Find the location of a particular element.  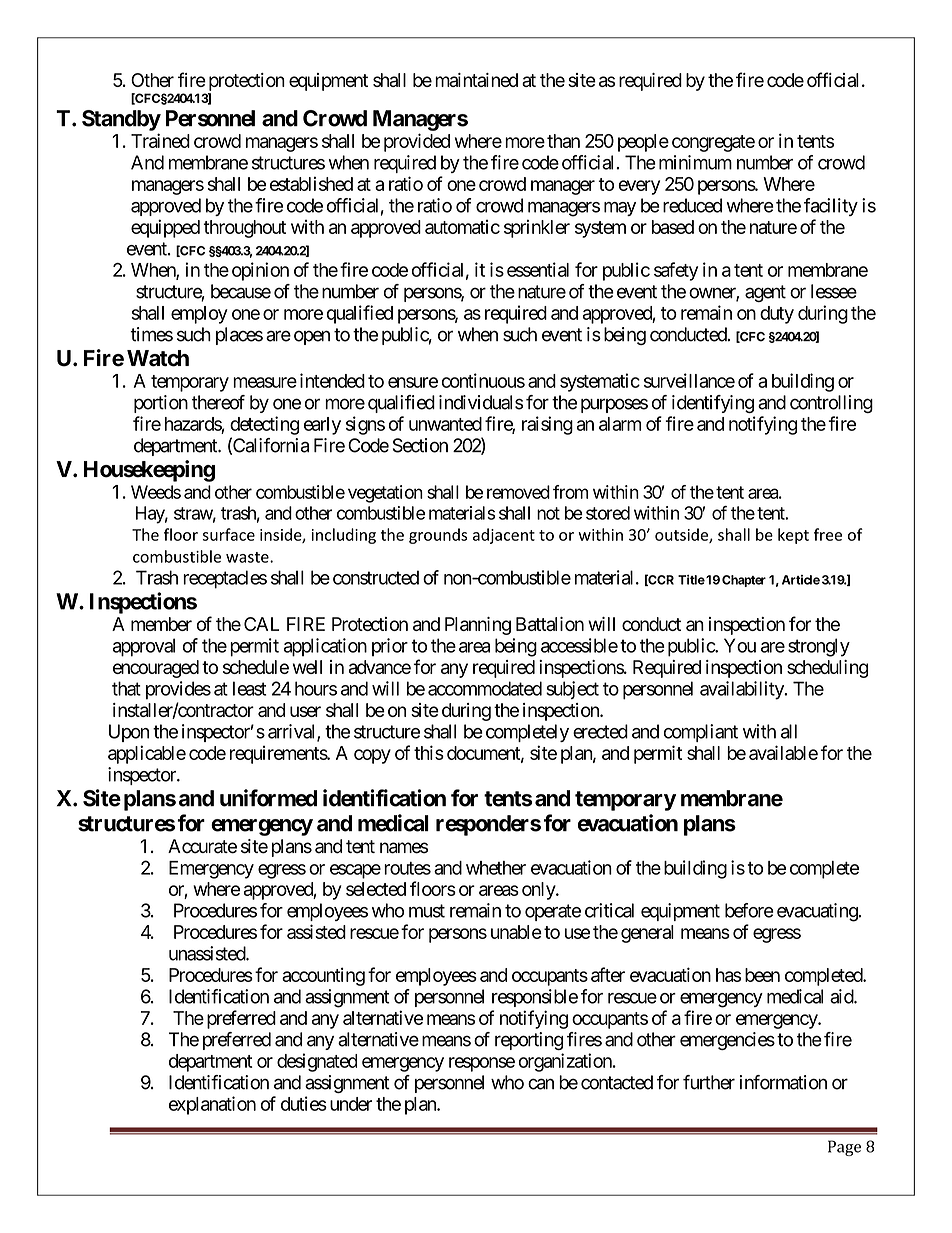

Trained is located at coordinates (160, 140).
